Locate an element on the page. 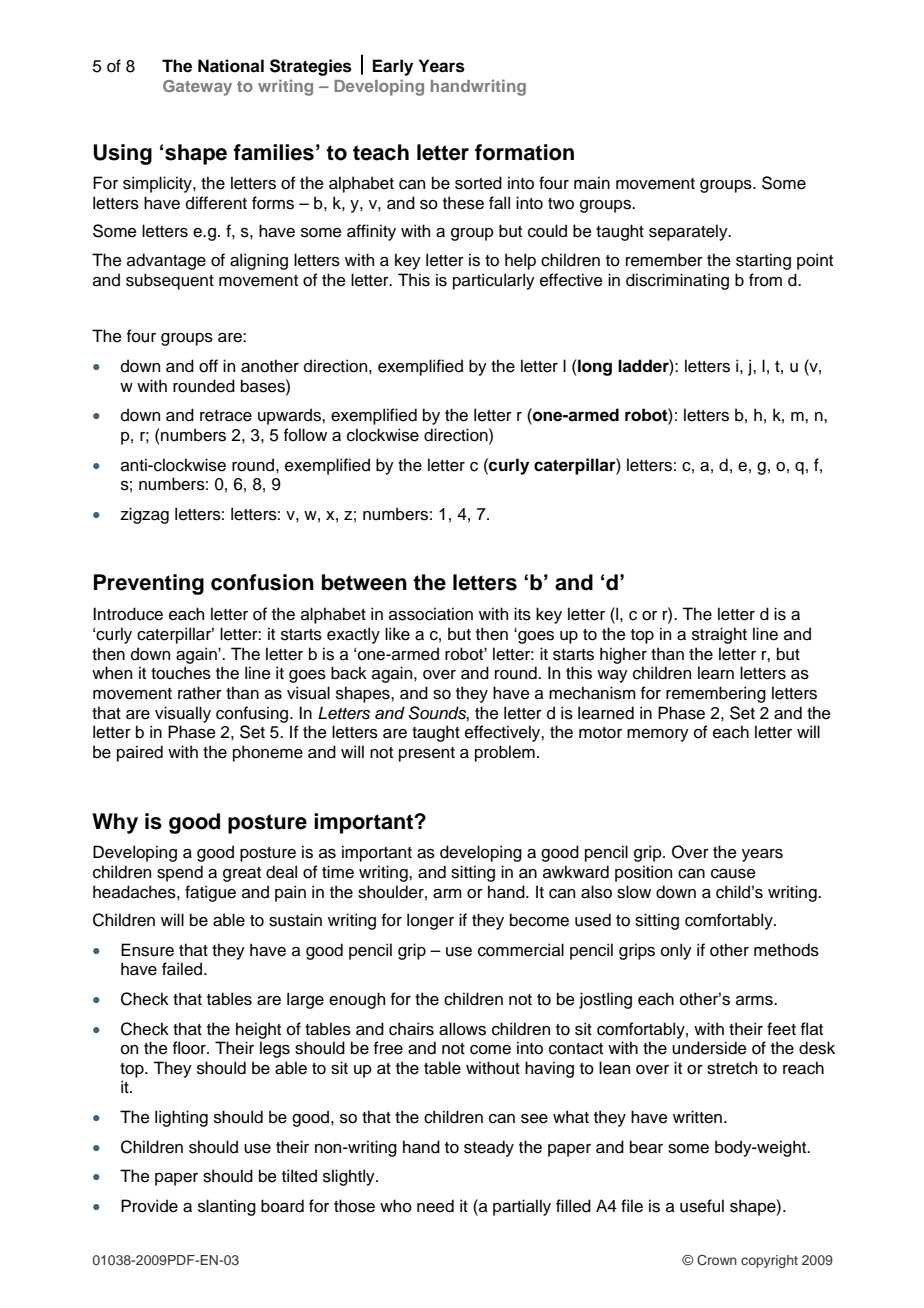  Provide is located at coordinates (149, 1206).
